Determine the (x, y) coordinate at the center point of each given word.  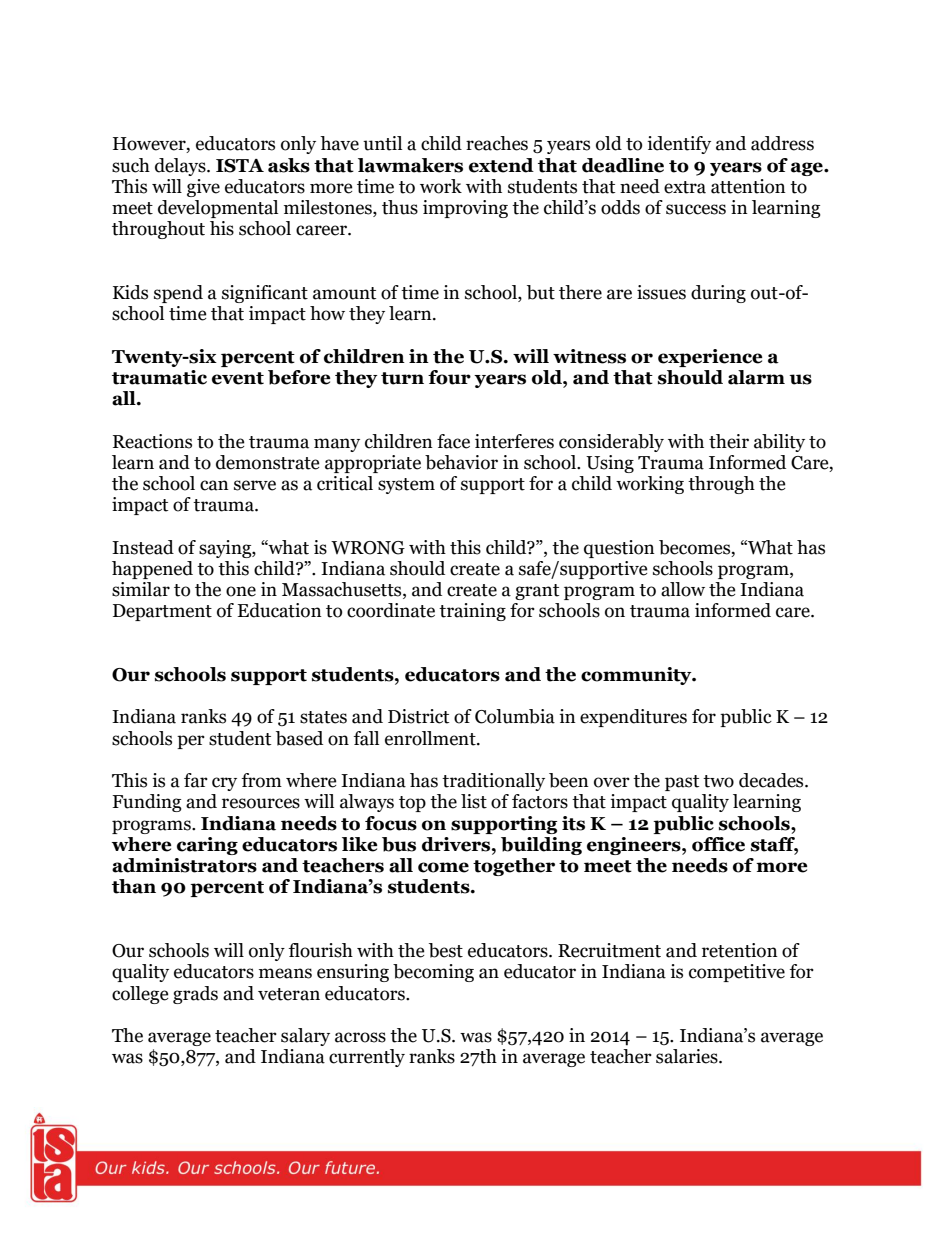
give (203, 188)
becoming (433, 973)
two (718, 781)
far (196, 780)
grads (195, 995)
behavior (461, 462)
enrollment (431, 738)
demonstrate (268, 462)
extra (685, 187)
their (729, 441)
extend (501, 165)
